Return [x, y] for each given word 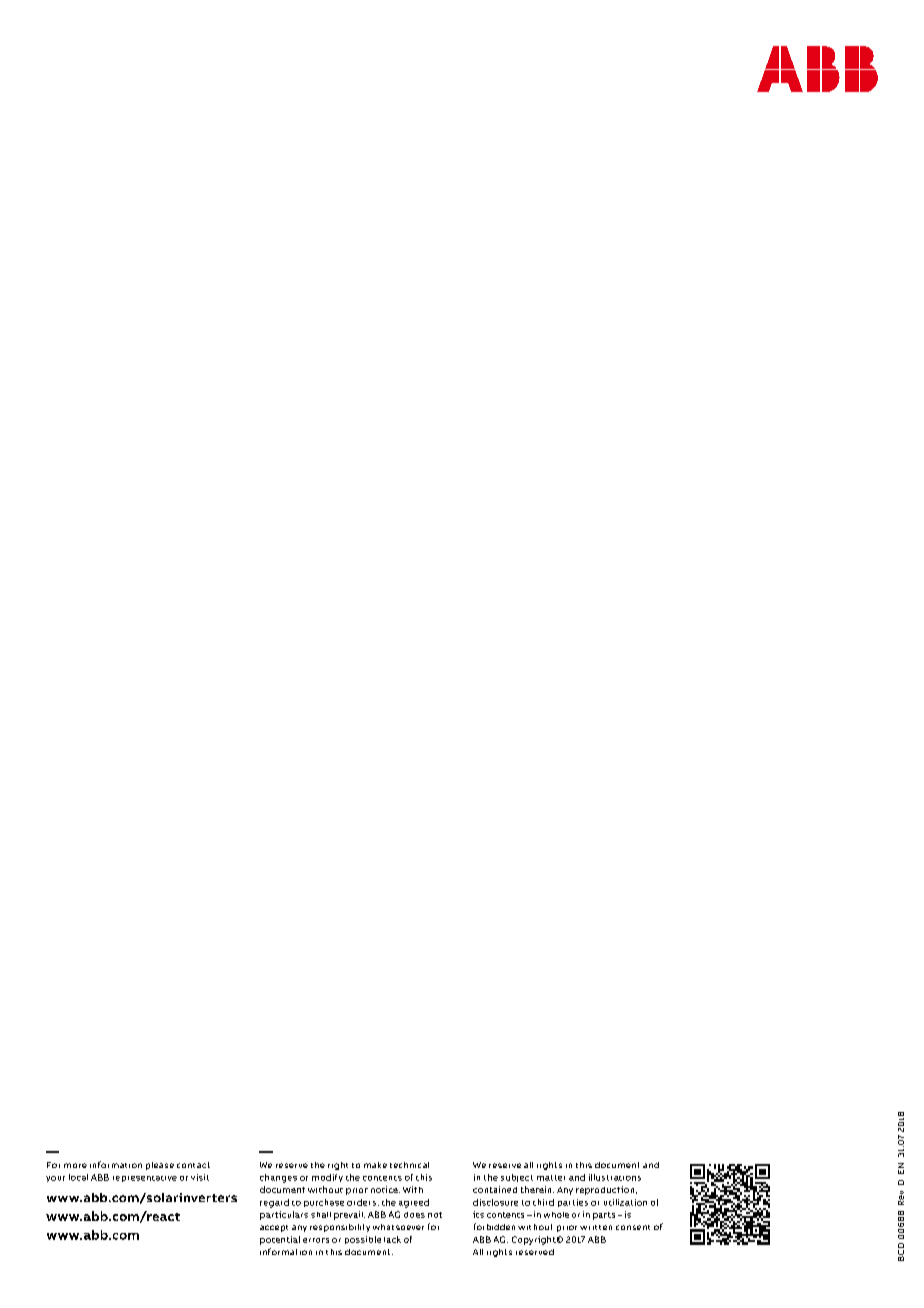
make [375, 1165]
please [160, 1166]
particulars [284, 1215]
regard [274, 1203]
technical [409, 1165]
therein [537, 1189]
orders [363, 1202]
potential [280, 1240]
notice [385, 1189]
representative [145, 1179]
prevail [349, 1215]
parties [573, 1203]
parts [604, 1216]
